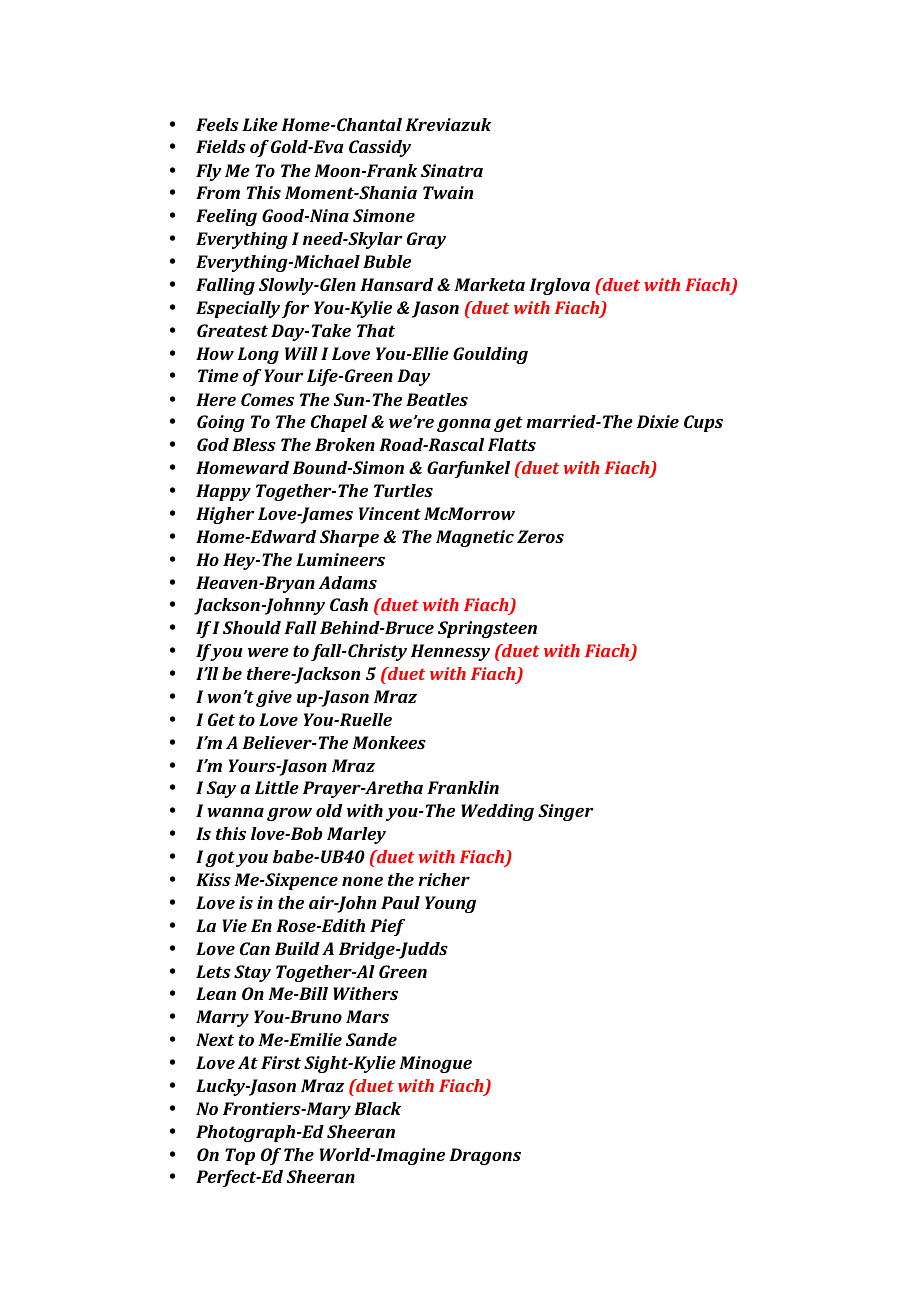 The width and height of the document is (924, 1308). I want to click on Beatles, so click(437, 399).
